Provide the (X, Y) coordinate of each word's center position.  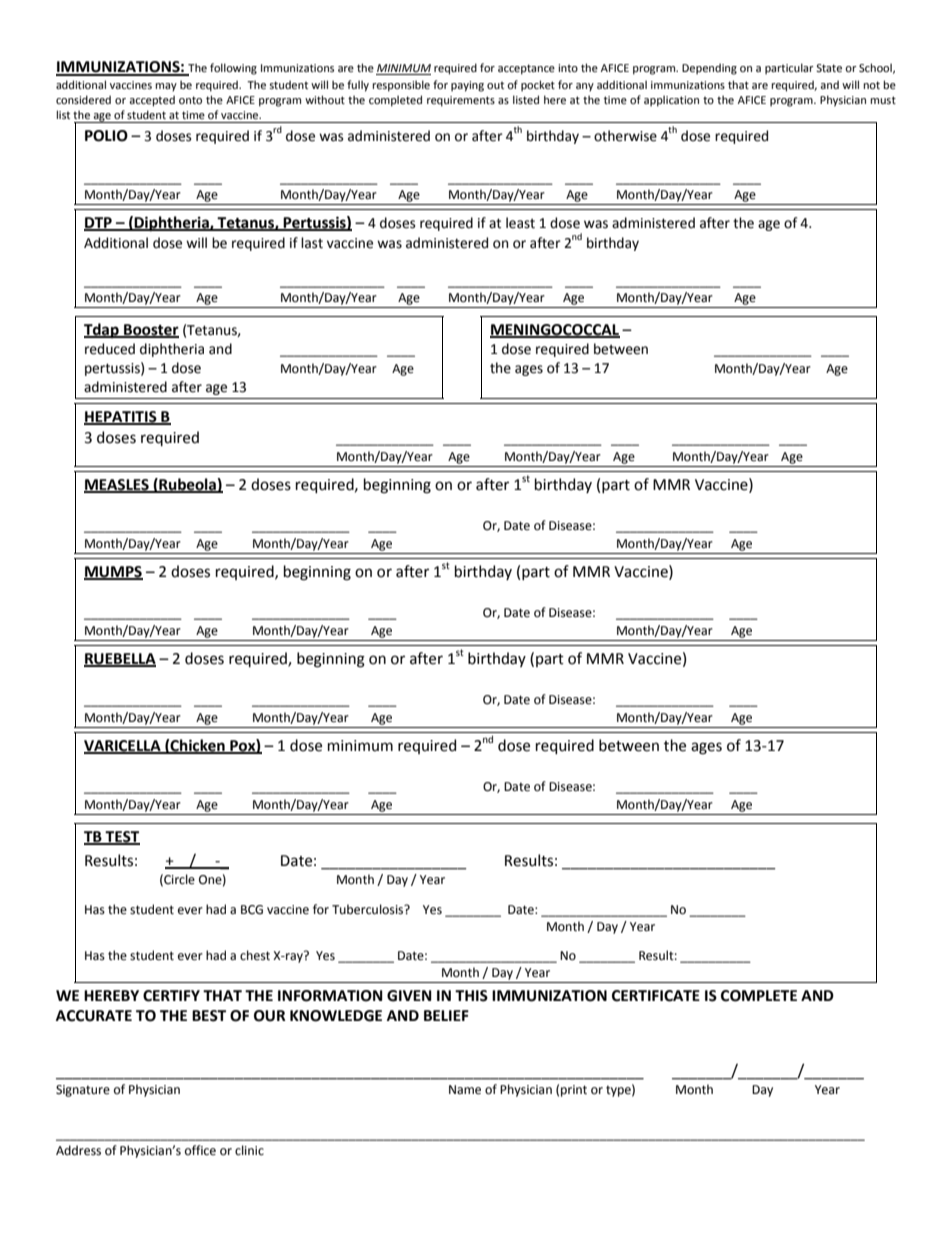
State (829, 68)
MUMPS (113, 572)
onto (190, 100)
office (200, 1150)
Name (465, 1090)
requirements (461, 101)
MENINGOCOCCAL (555, 330)
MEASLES (117, 485)
